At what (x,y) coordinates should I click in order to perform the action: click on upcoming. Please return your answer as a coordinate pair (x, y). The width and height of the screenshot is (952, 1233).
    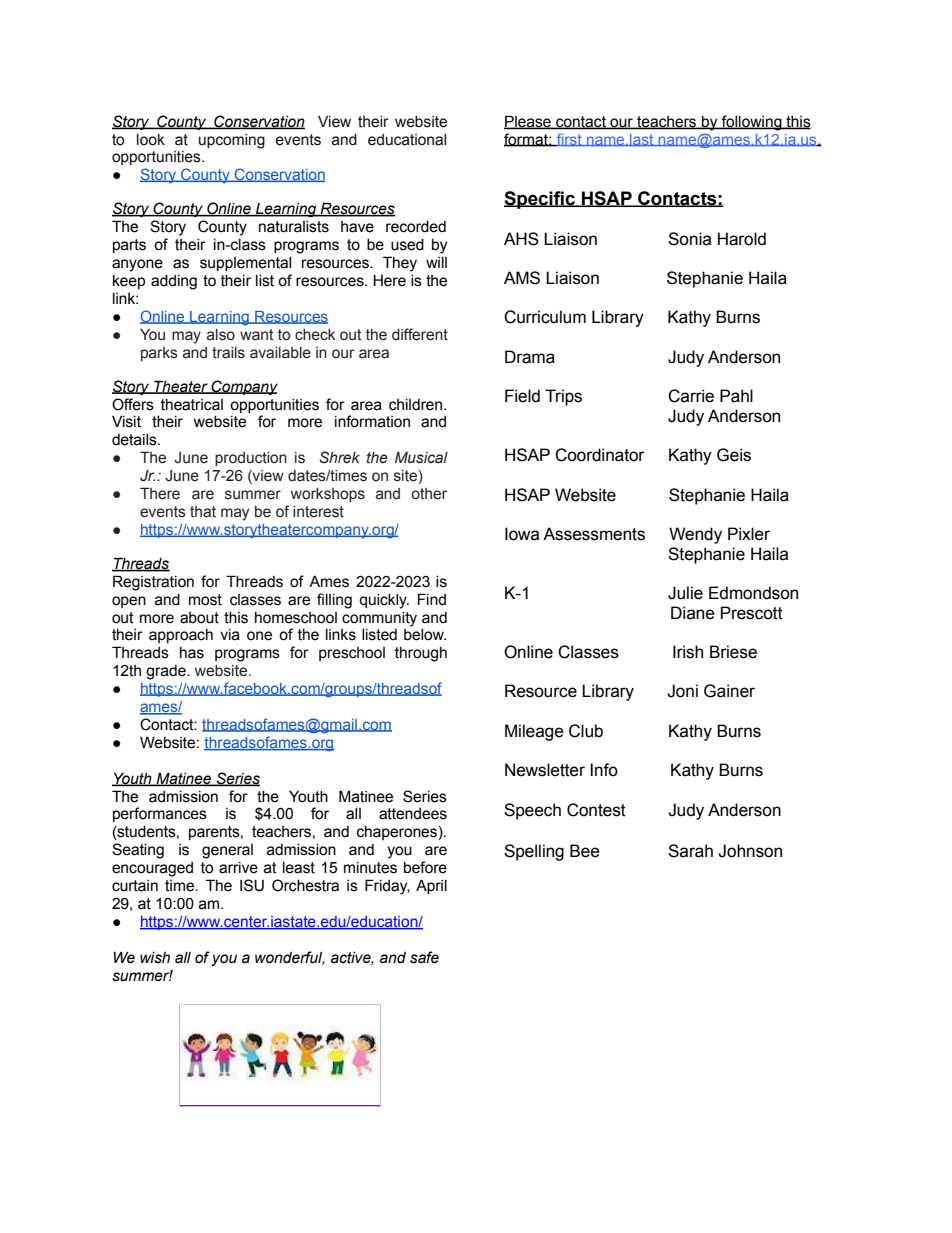
    Looking at the image, I should click on (232, 141).
